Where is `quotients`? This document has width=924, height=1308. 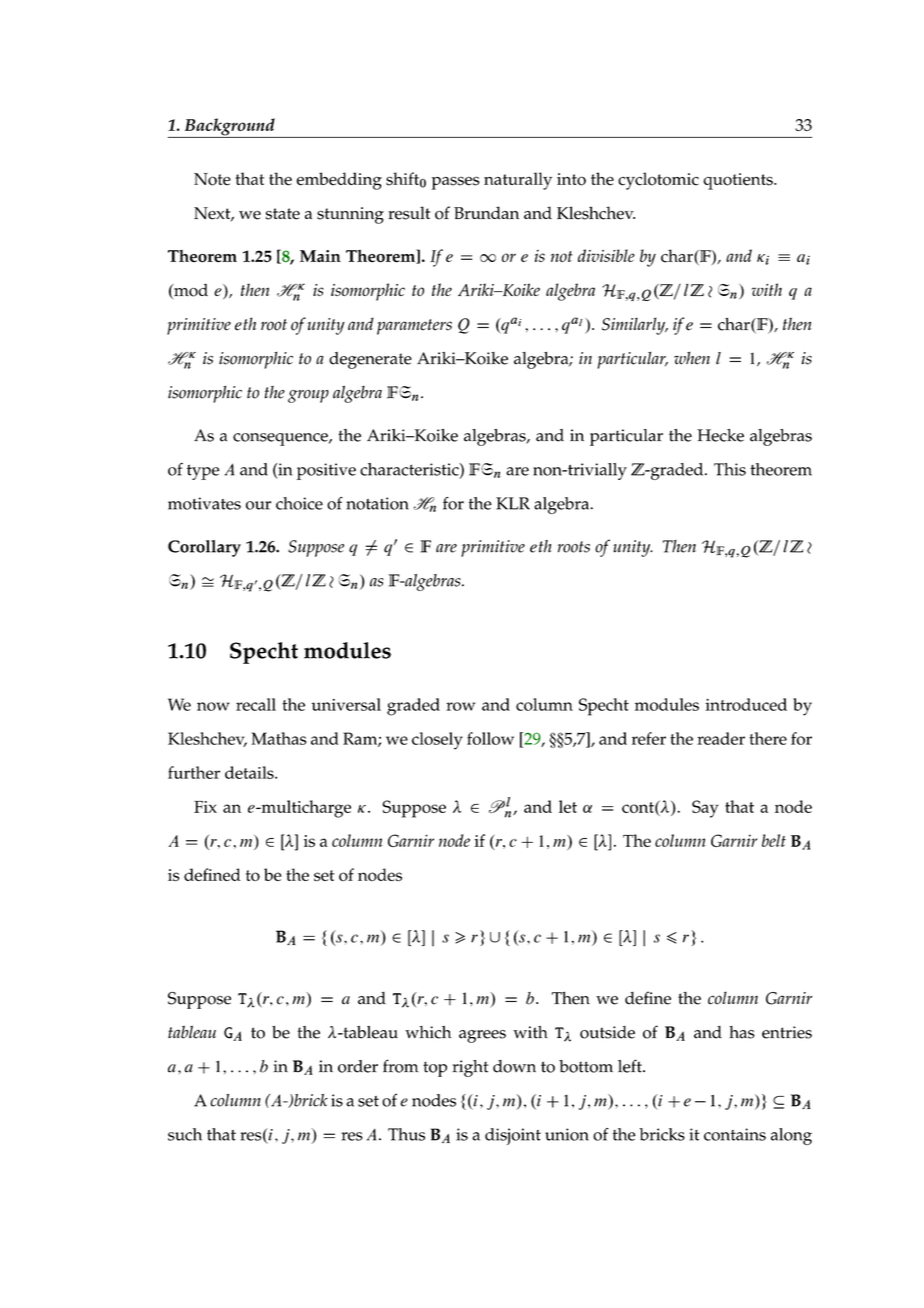 quotients is located at coordinates (739, 181).
